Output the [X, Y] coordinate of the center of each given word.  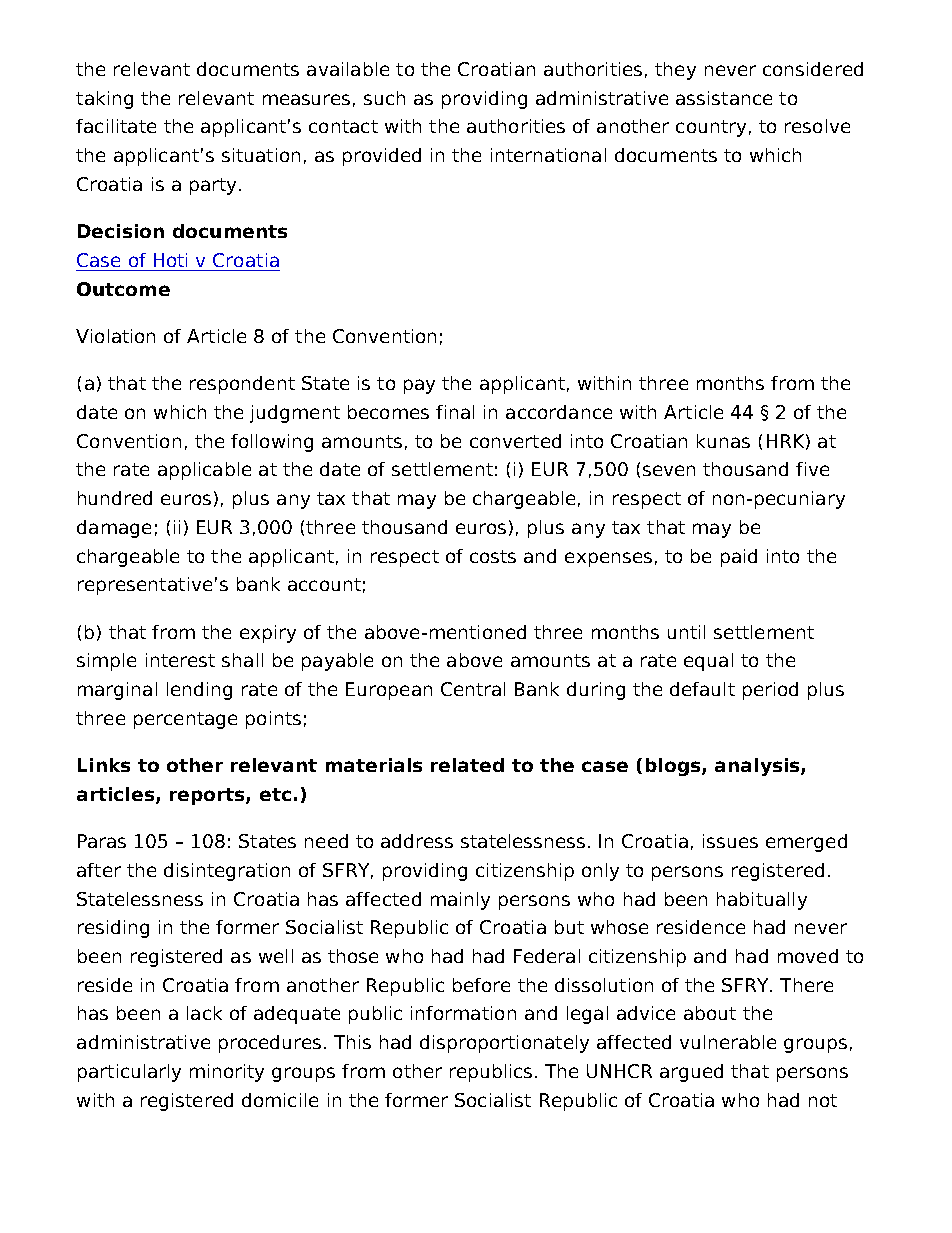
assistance [724, 98]
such [384, 98]
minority [227, 1073]
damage [114, 529]
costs [493, 556]
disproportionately [504, 1044]
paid [739, 558]
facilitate [116, 126]
